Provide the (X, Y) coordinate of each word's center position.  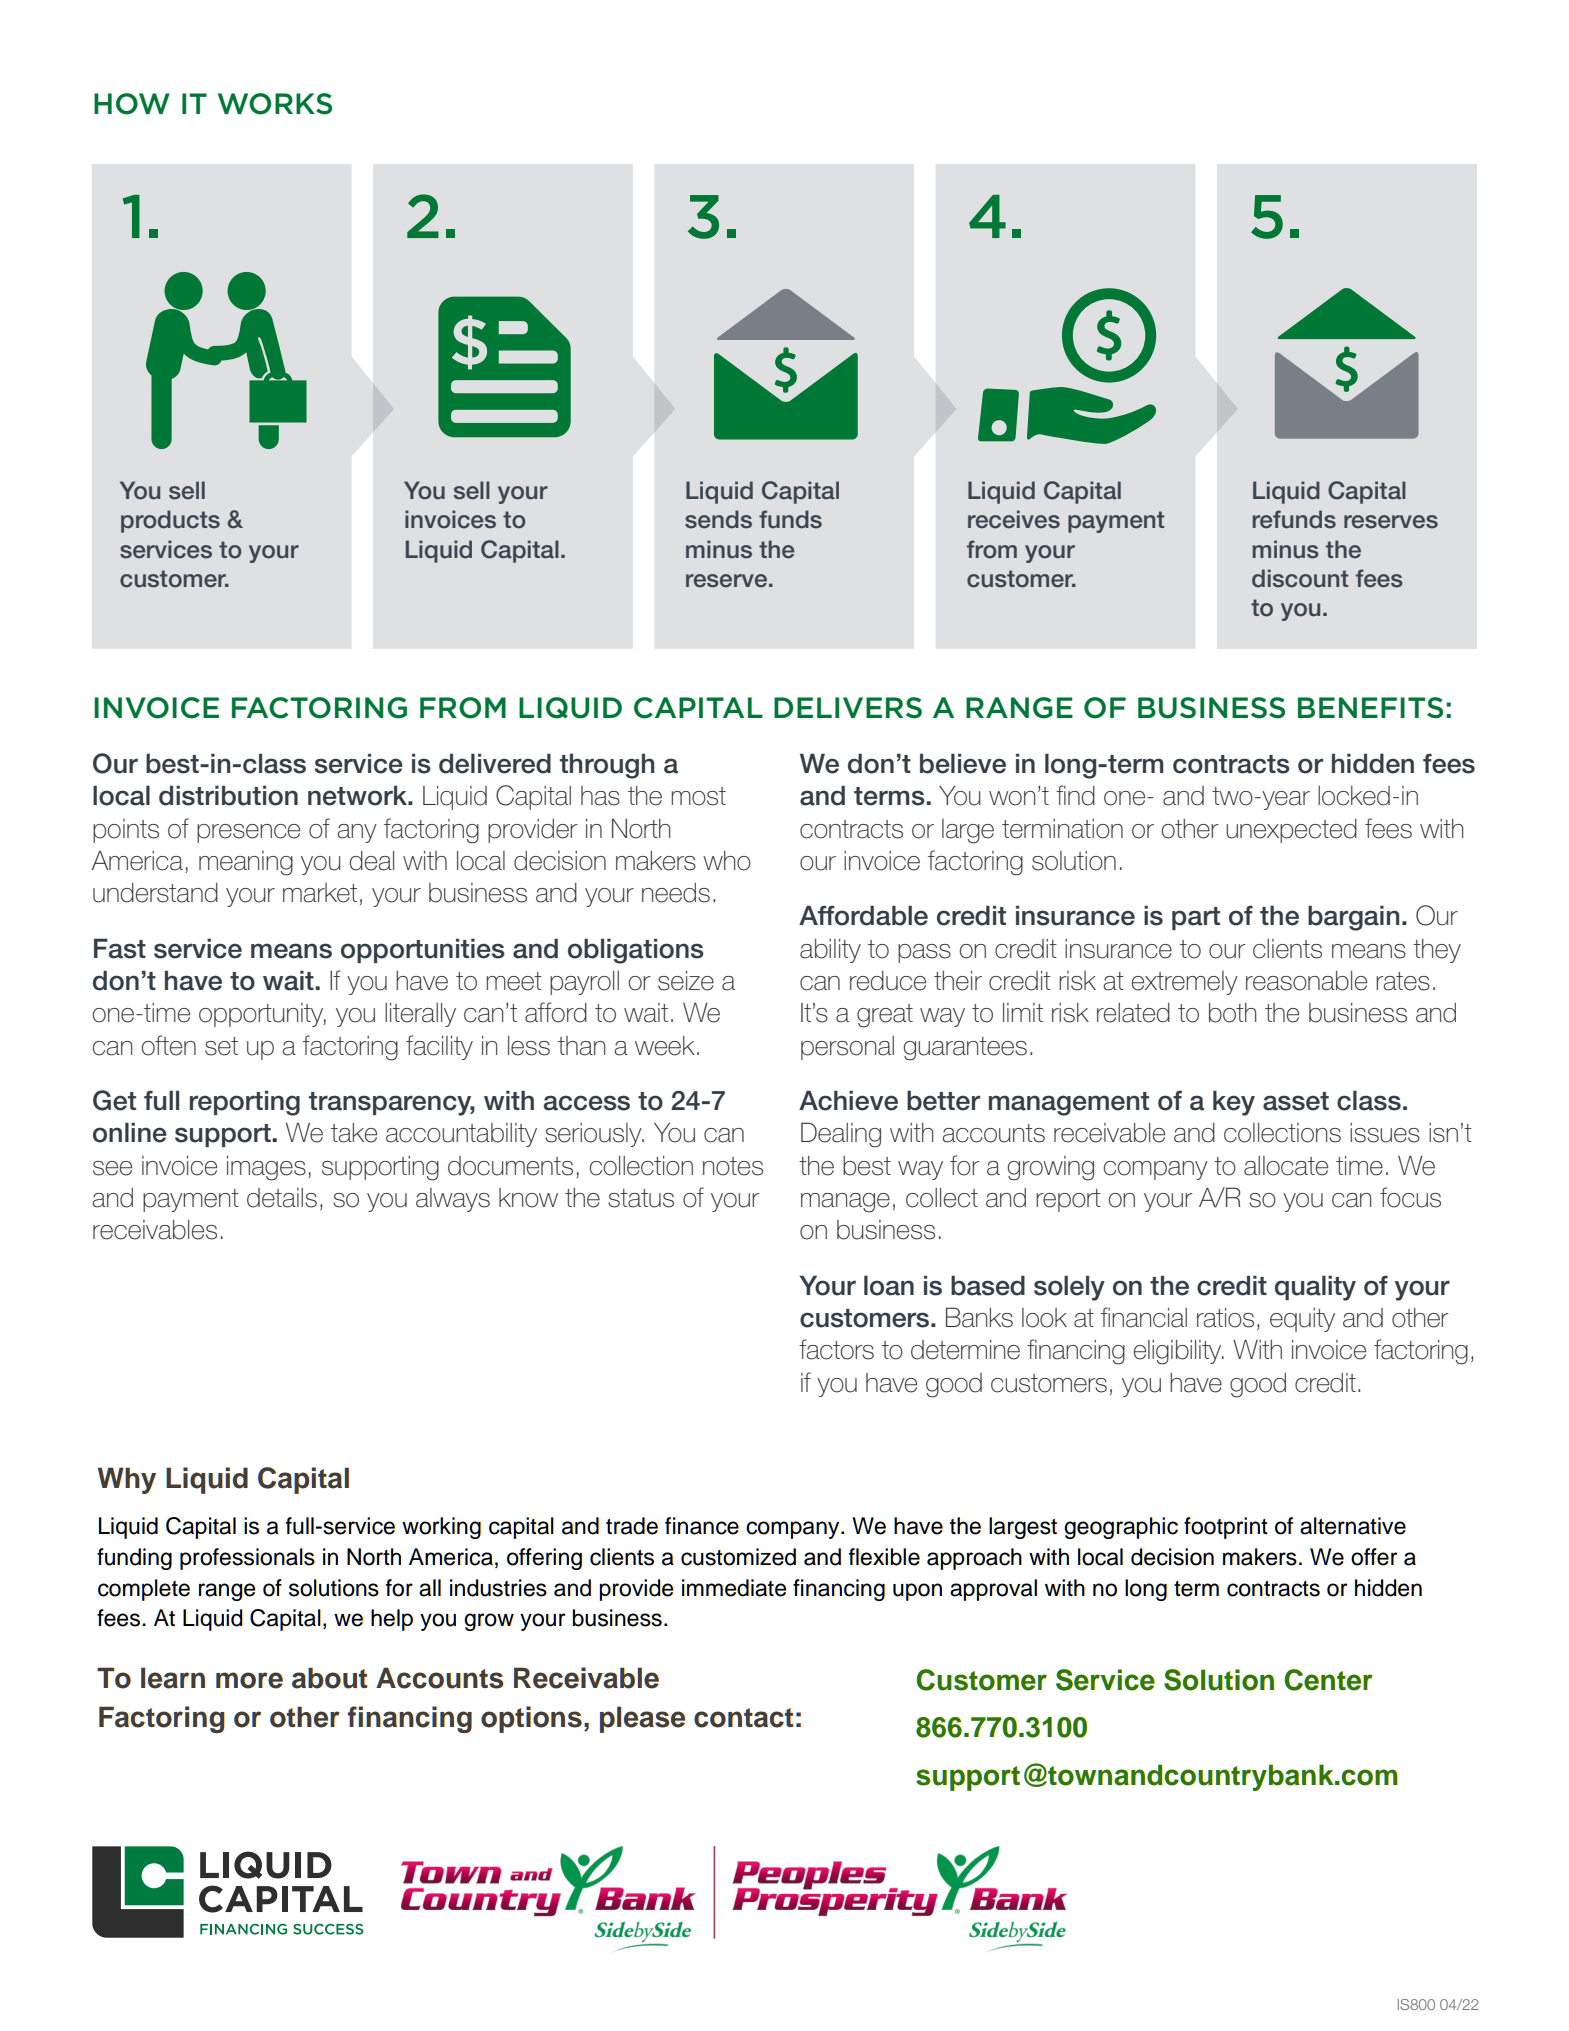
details (282, 1198)
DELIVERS (848, 708)
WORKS (275, 104)
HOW (132, 104)
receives (1014, 519)
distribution (228, 795)
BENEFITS (1370, 708)
